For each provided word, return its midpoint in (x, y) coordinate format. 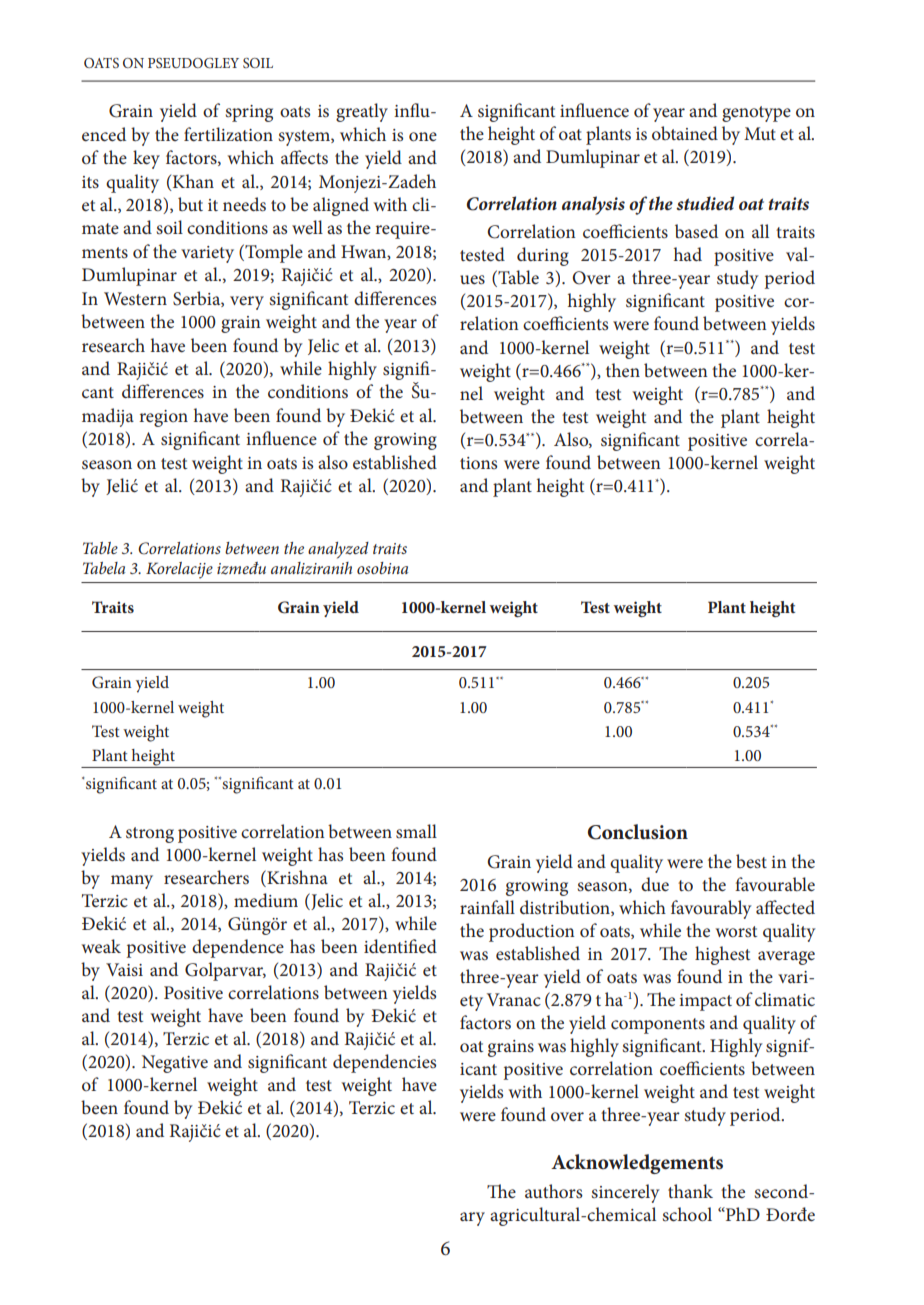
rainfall (487, 907)
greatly (362, 112)
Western (135, 299)
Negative (175, 1064)
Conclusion (638, 832)
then (623, 370)
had (688, 254)
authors (554, 1191)
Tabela (104, 568)
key (146, 159)
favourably (711, 909)
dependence (238, 948)
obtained (685, 133)
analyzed (338, 550)
